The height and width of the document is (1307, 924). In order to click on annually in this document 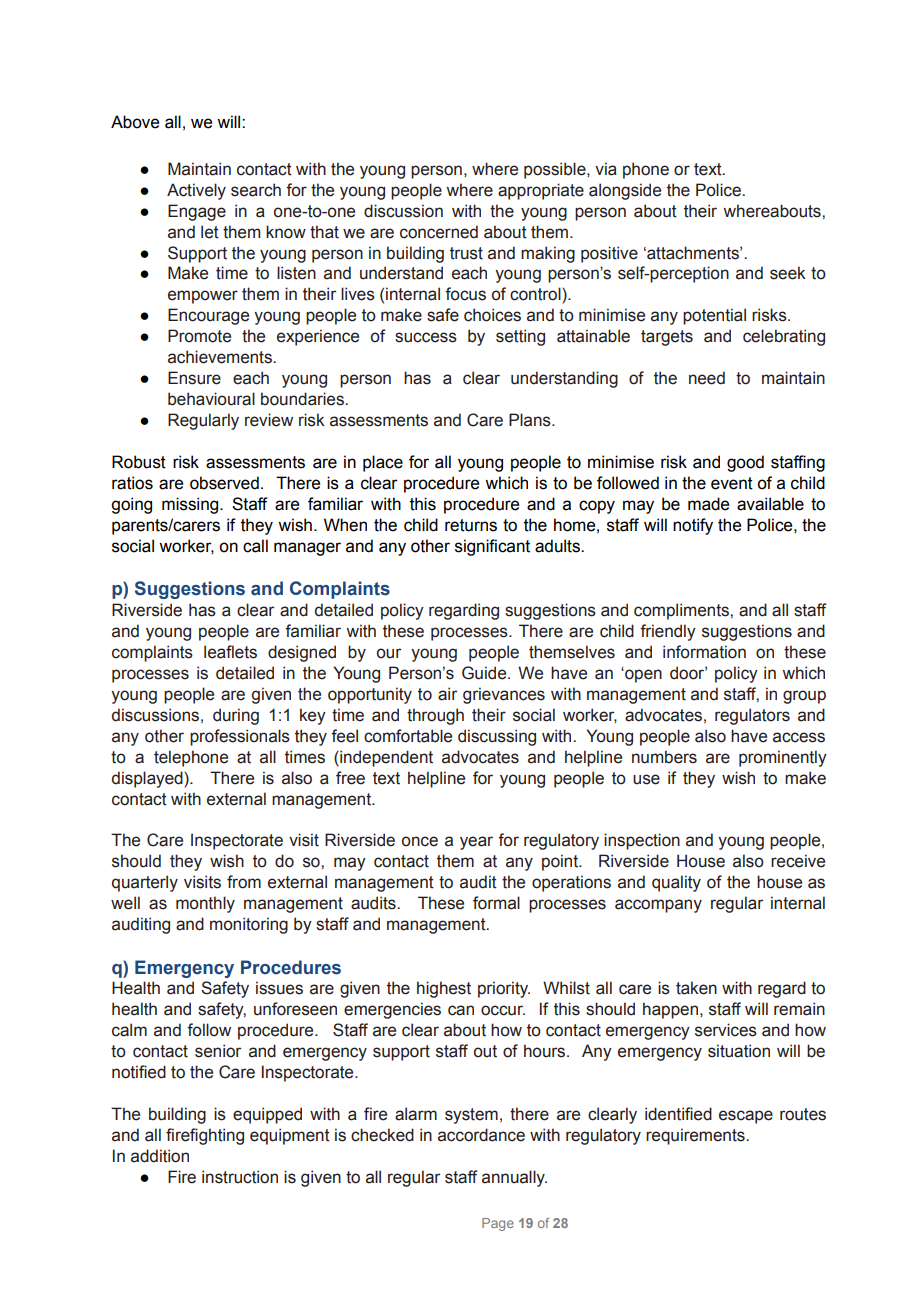, I will do `click(514, 1178)`.
